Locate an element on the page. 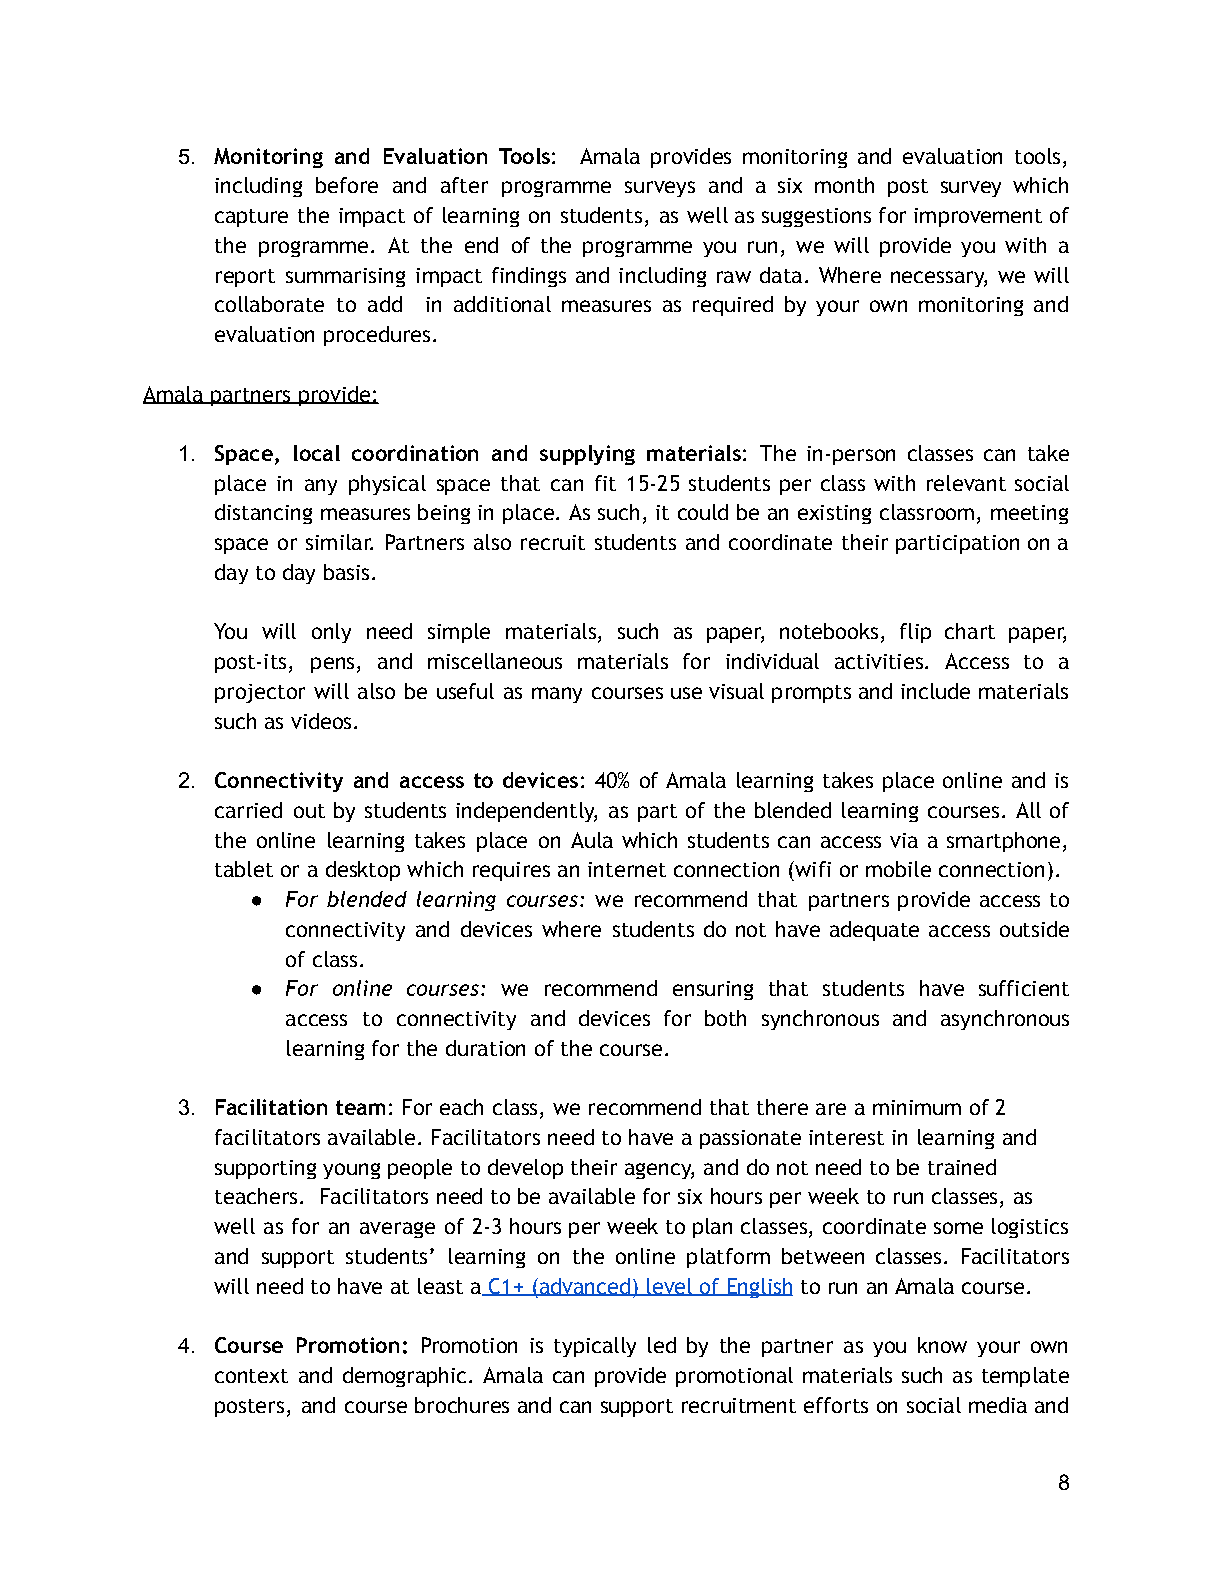 The width and height of the page is (1213, 1570). before is located at coordinates (347, 185).
